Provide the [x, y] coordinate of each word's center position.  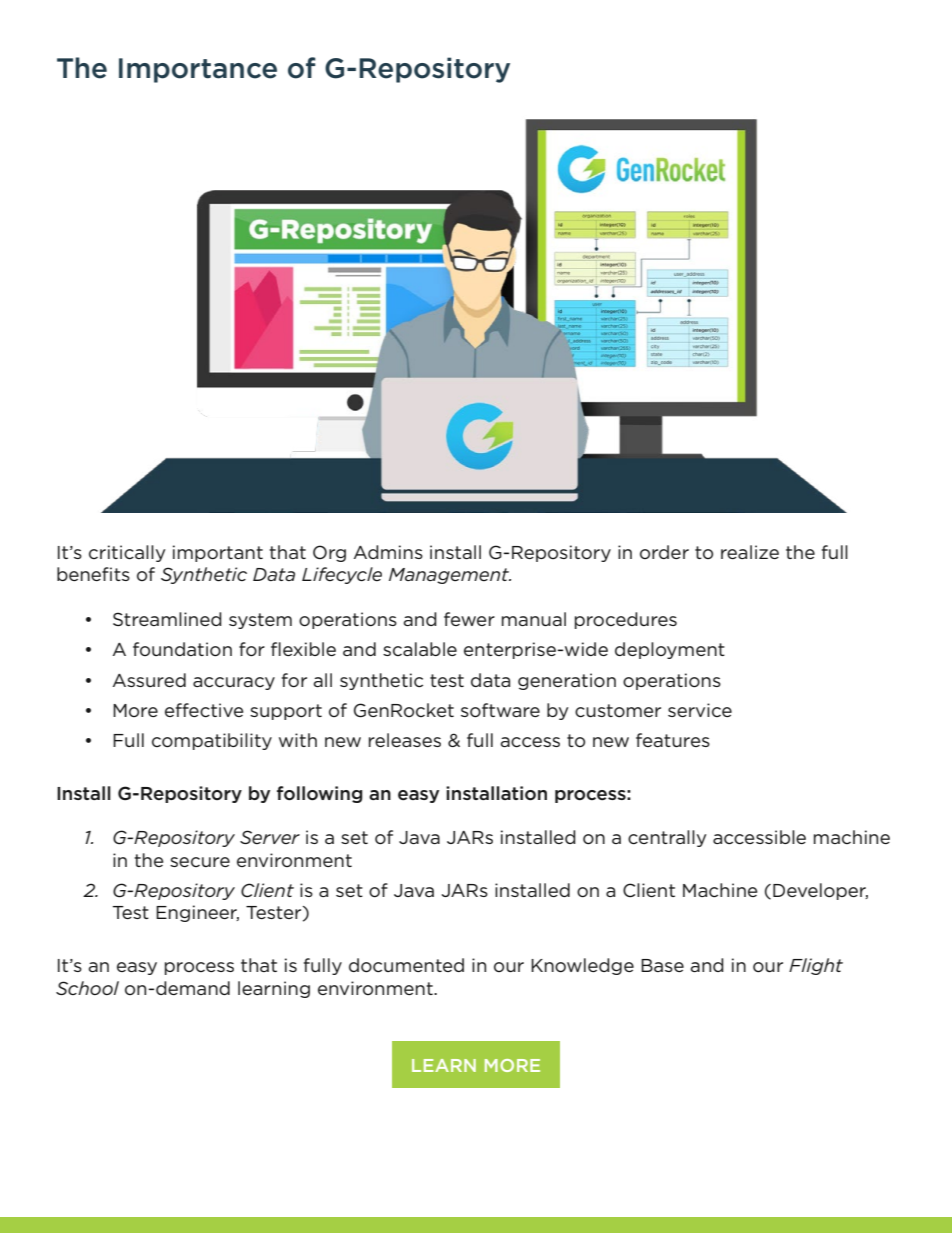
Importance [198, 70]
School [87, 988]
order [664, 552]
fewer [469, 619]
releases [405, 740]
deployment [670, 650]
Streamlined [167, 619]
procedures [626, 620]
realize [750, 552]
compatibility [212, 741]
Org [329, 553]
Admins [388, 552]
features [673, 740]
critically [127, 553]
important [218, 553]
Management [450, 576]
